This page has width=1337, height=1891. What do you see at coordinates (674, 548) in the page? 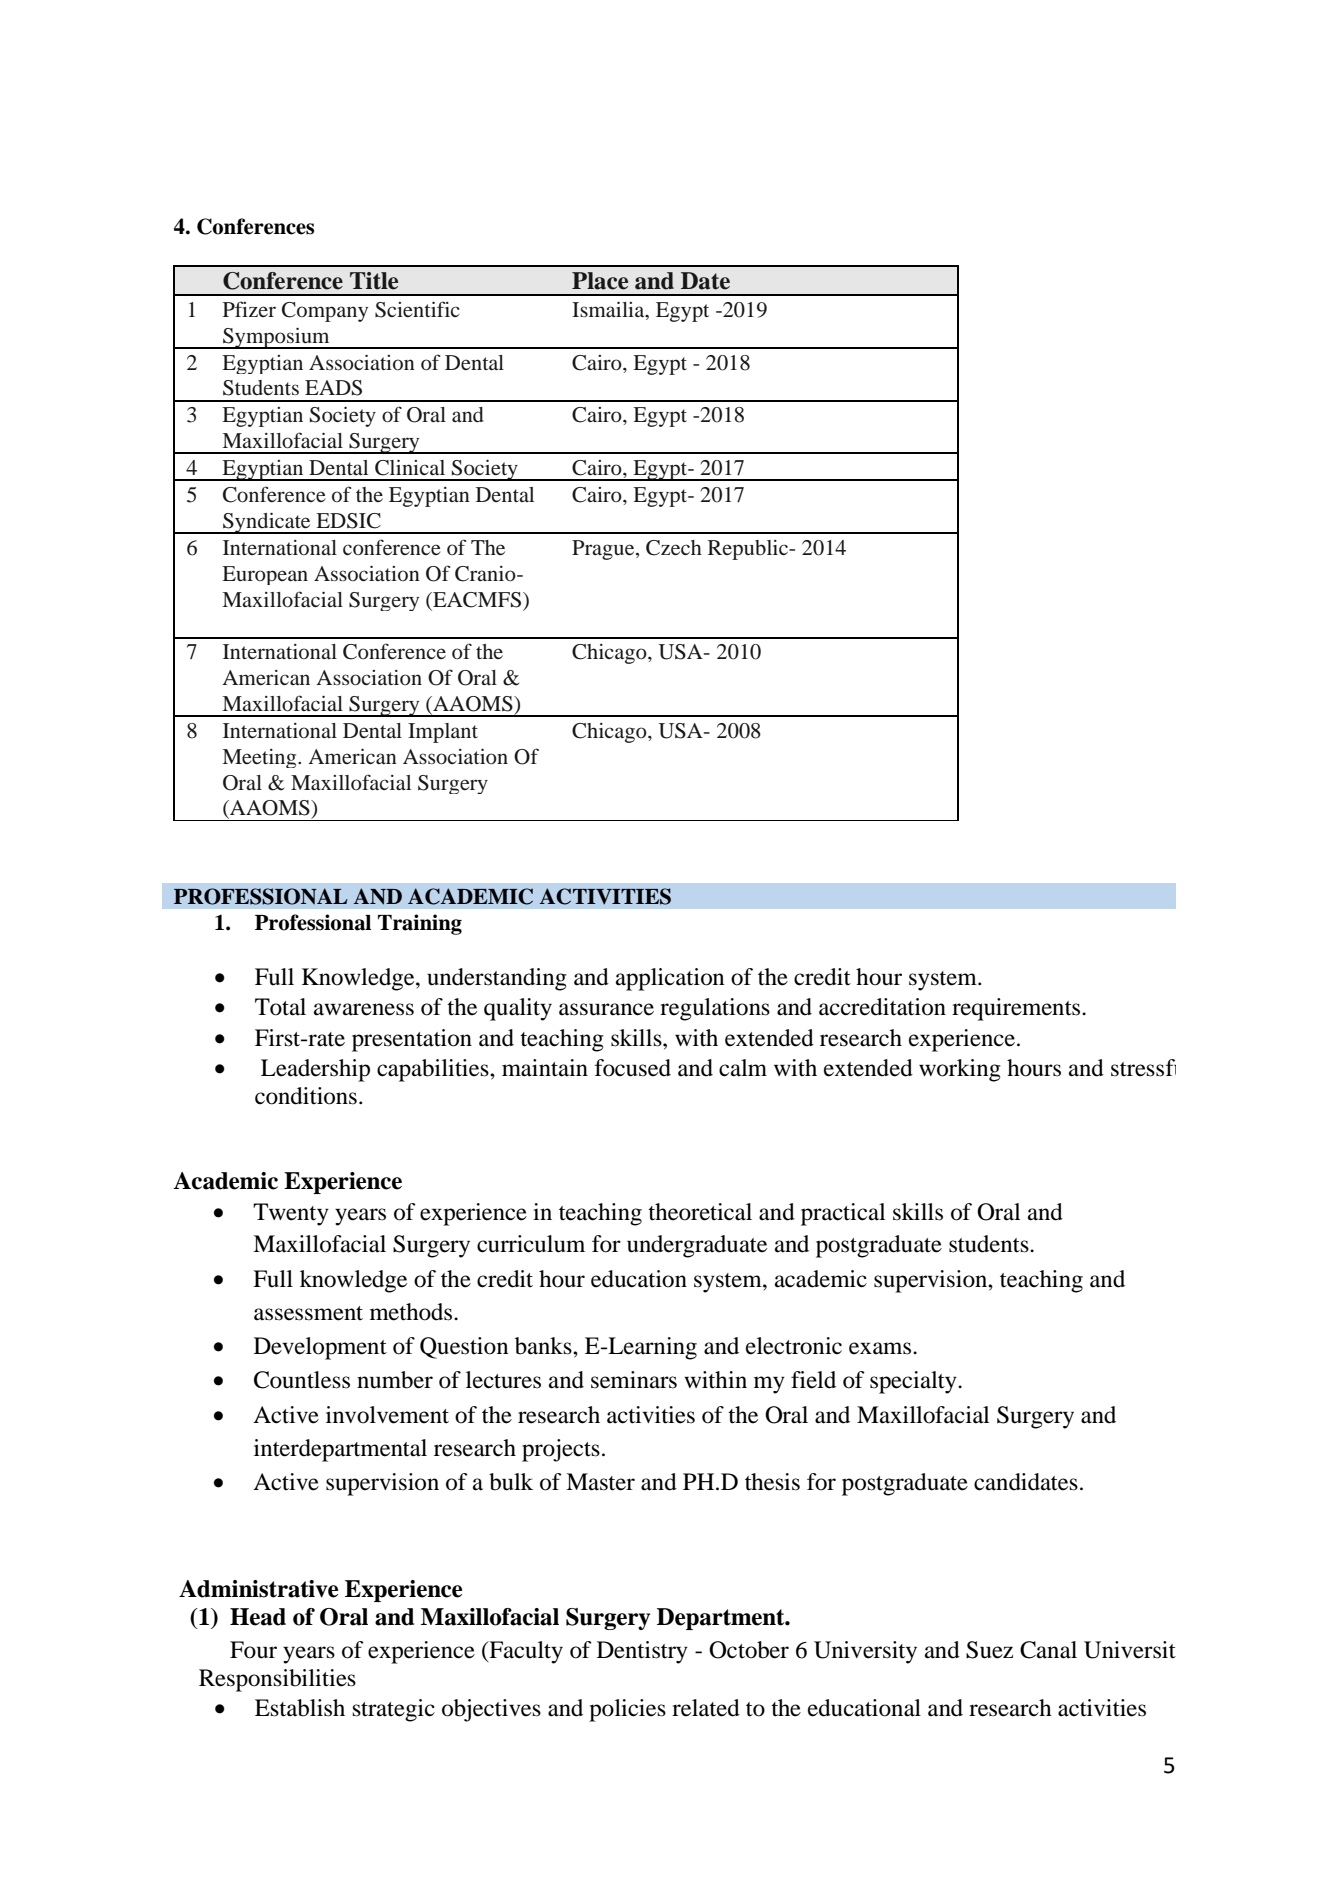
I see `Czech` at bounding box center [674, 548].
